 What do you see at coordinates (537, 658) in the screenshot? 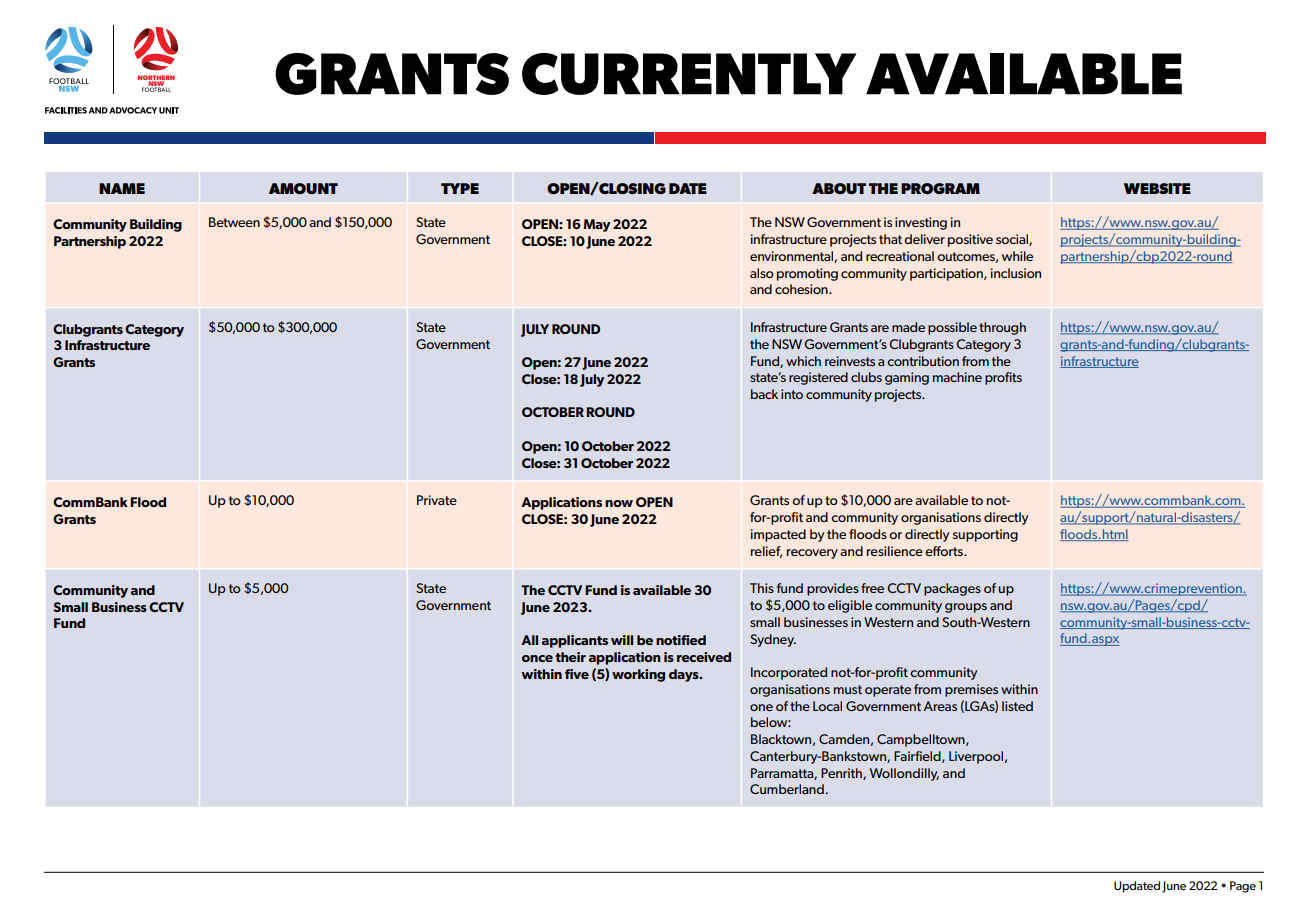
I see `once` at bounding box center [537, 658].
